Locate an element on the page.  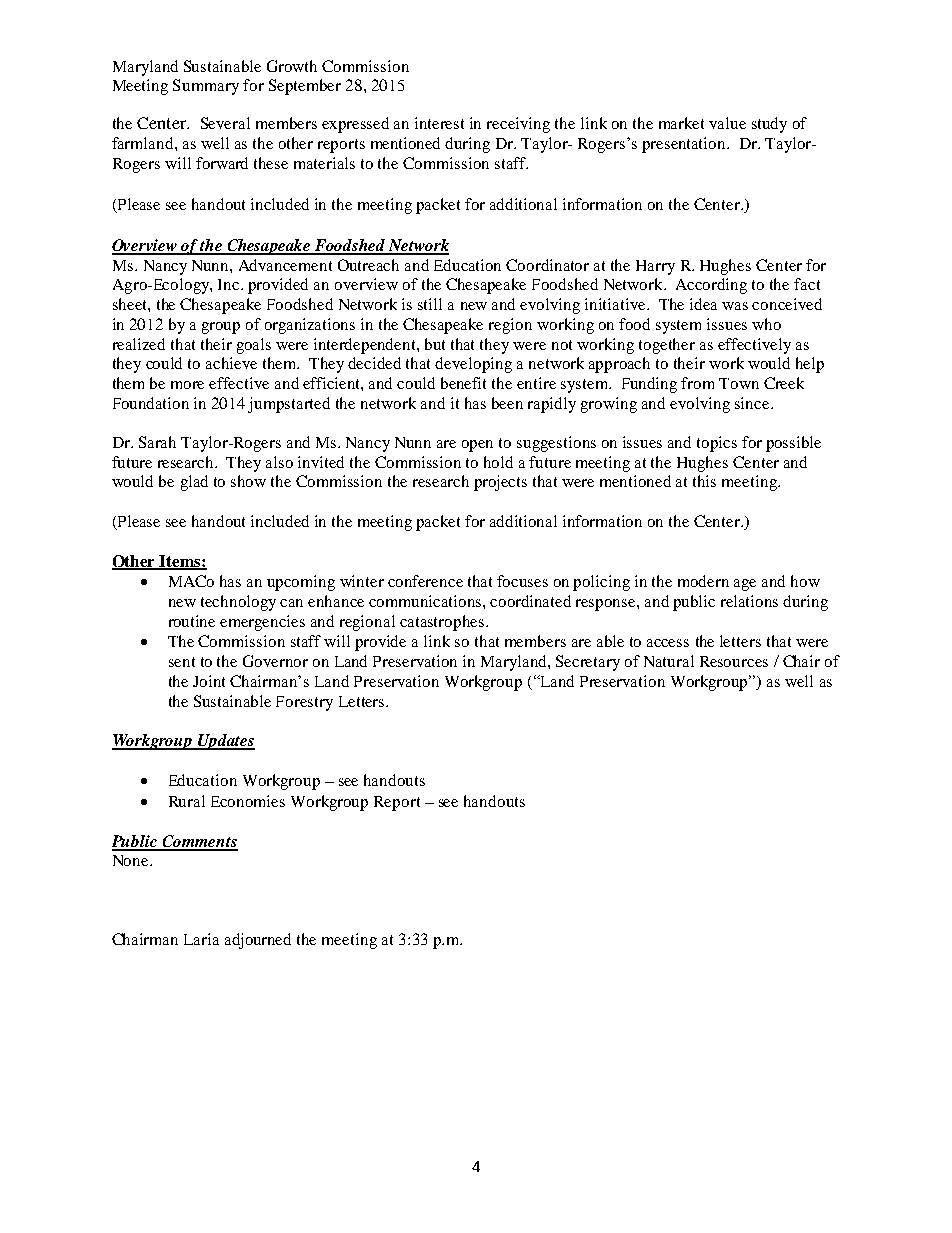
Summary is located at coordinates (206, 87).
